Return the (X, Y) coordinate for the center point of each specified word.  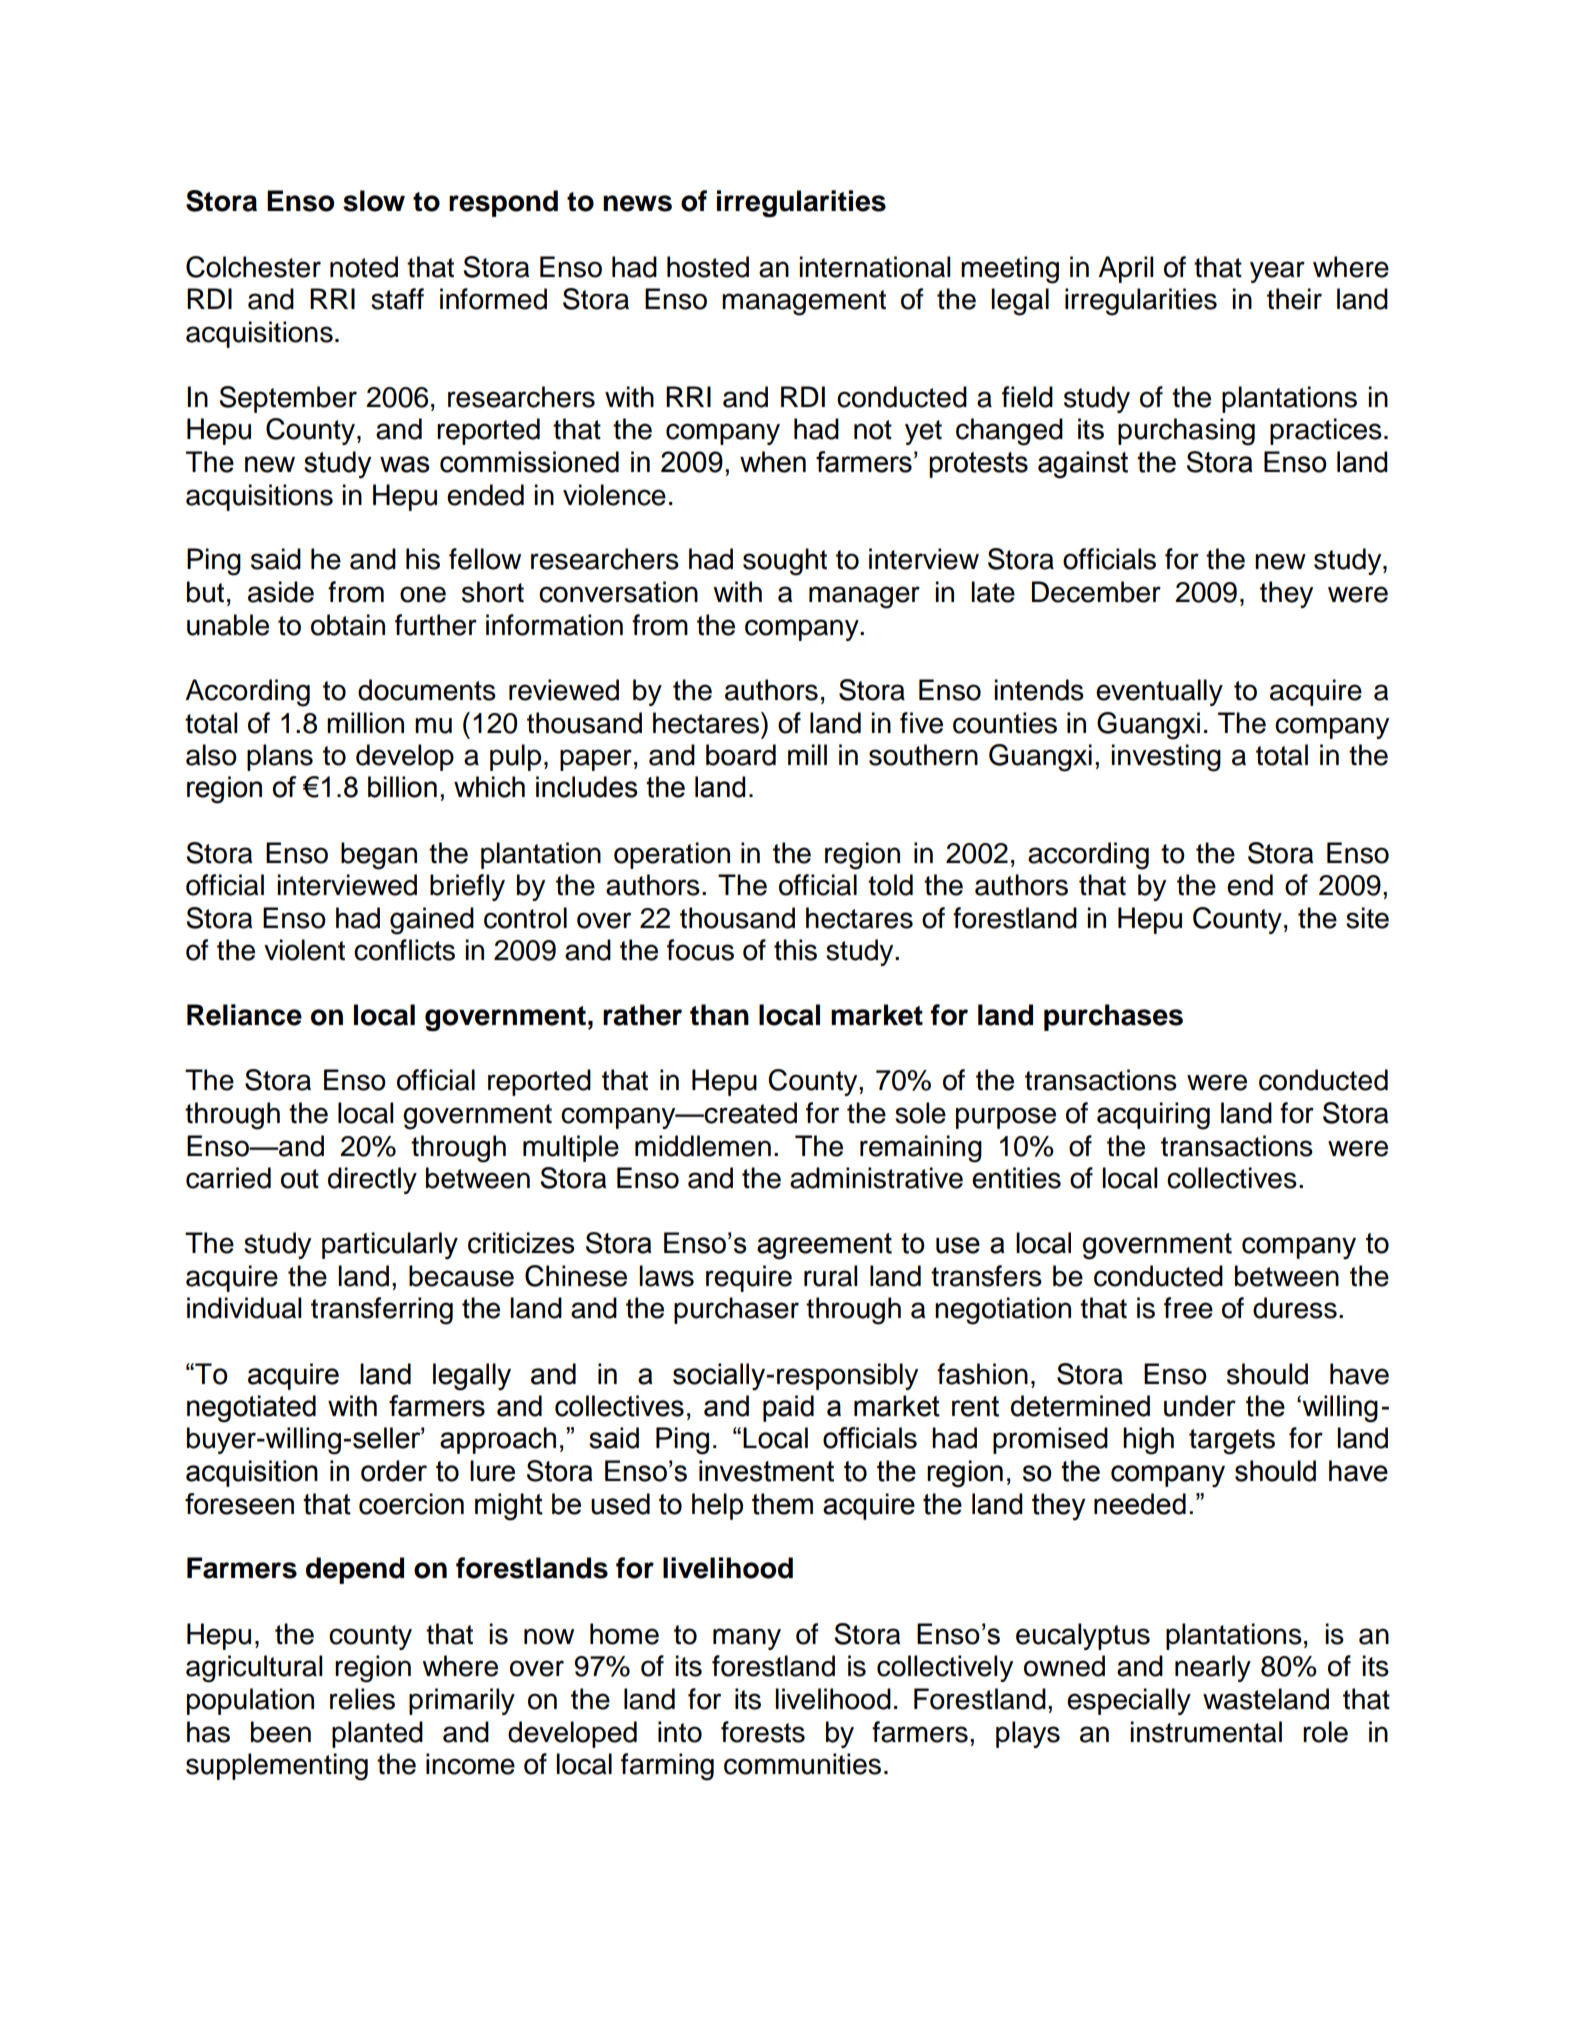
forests (763, 1732)
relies (362, 1699)
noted (364, 267)
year (1277, 272)
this (795, 950)
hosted (708, 267)
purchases (1113, 1017)
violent (304, 950)
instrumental (1206, 1732)
